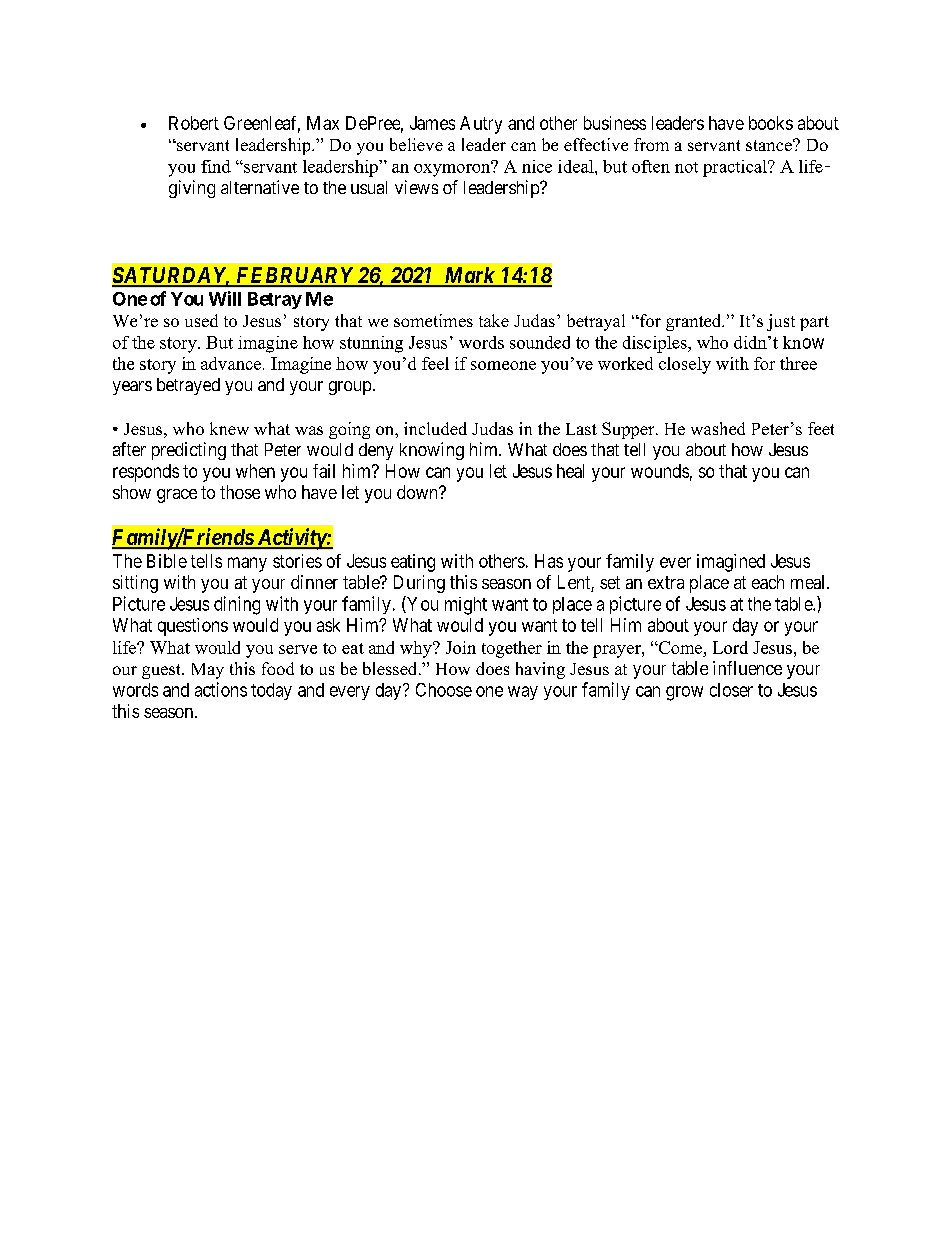 The image size is (952, 1233). What do you see at coordinates (771, 123) in the image?
I see `books` at bounding box center [771, 123].
